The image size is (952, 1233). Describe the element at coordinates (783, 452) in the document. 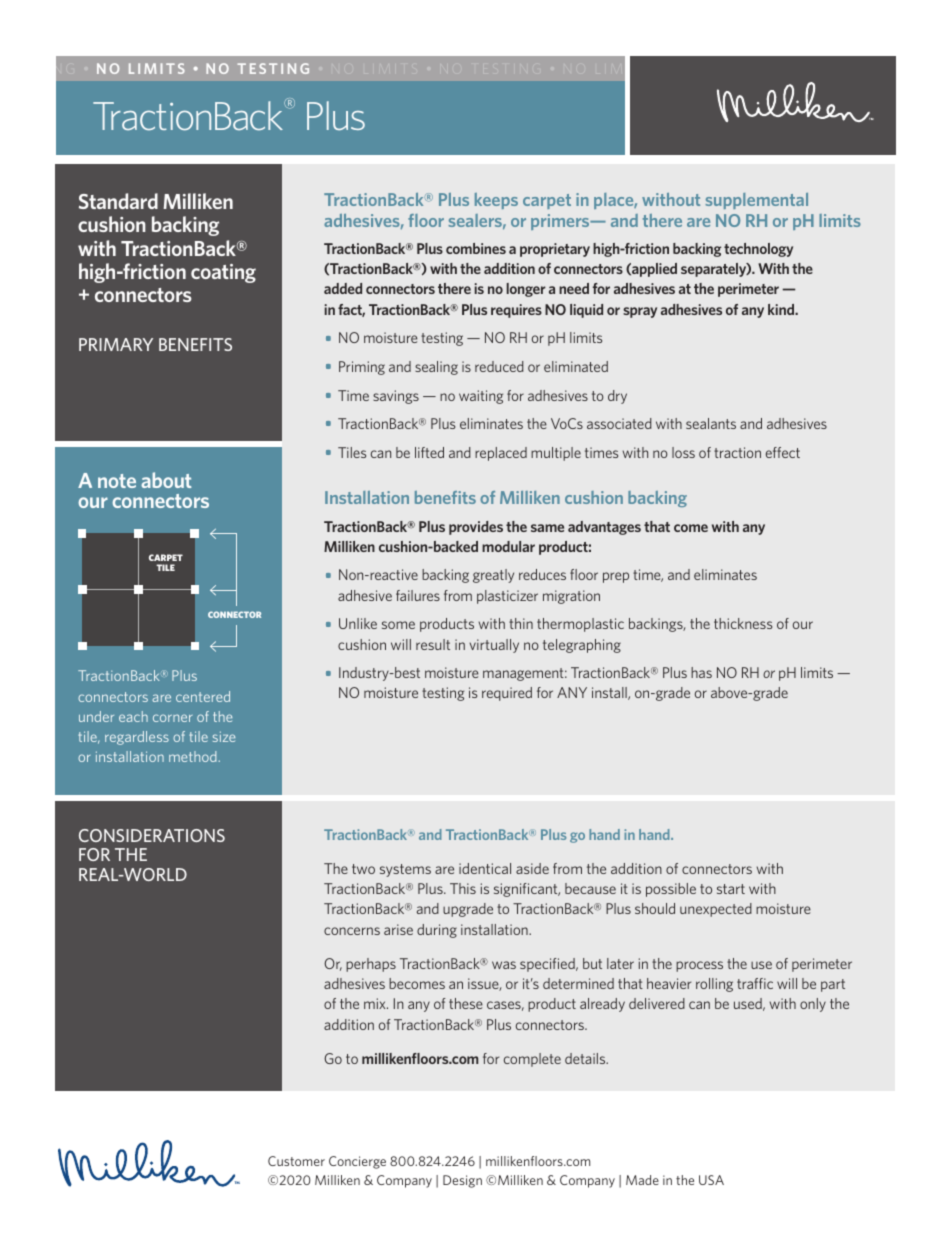

I see `effect` at that location.
